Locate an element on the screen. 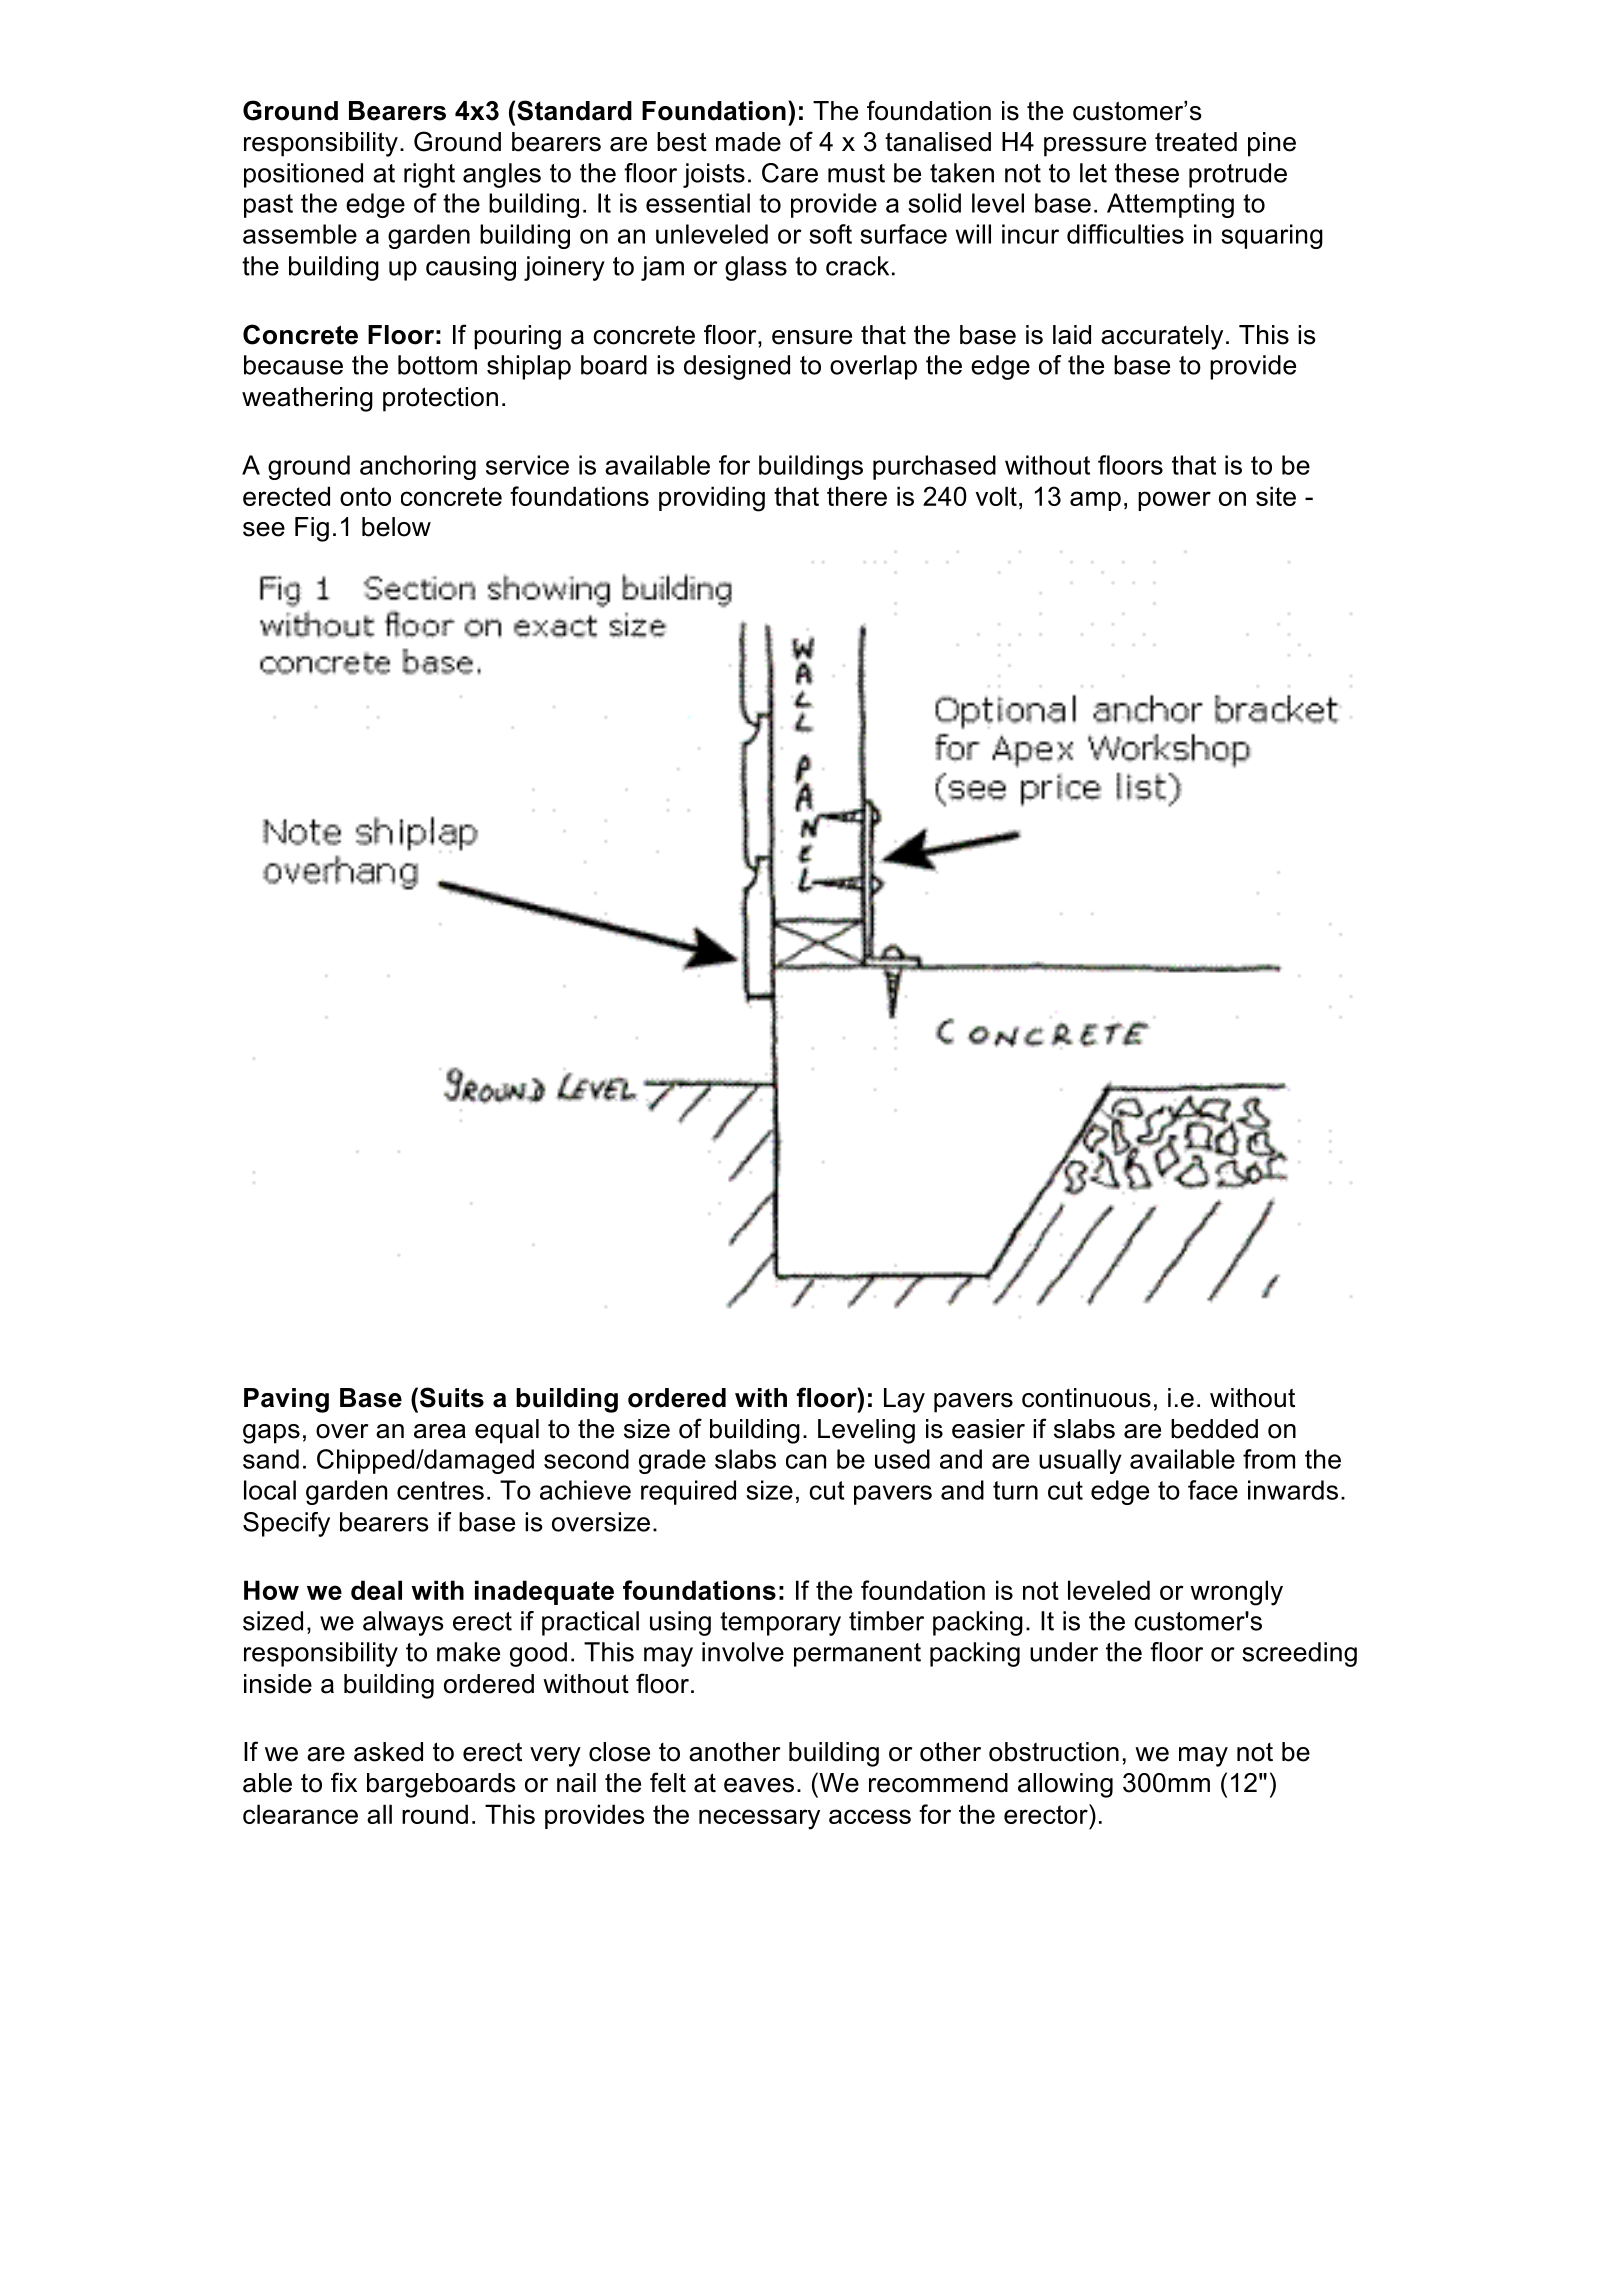  providing is located at coordinates (712, 499).
